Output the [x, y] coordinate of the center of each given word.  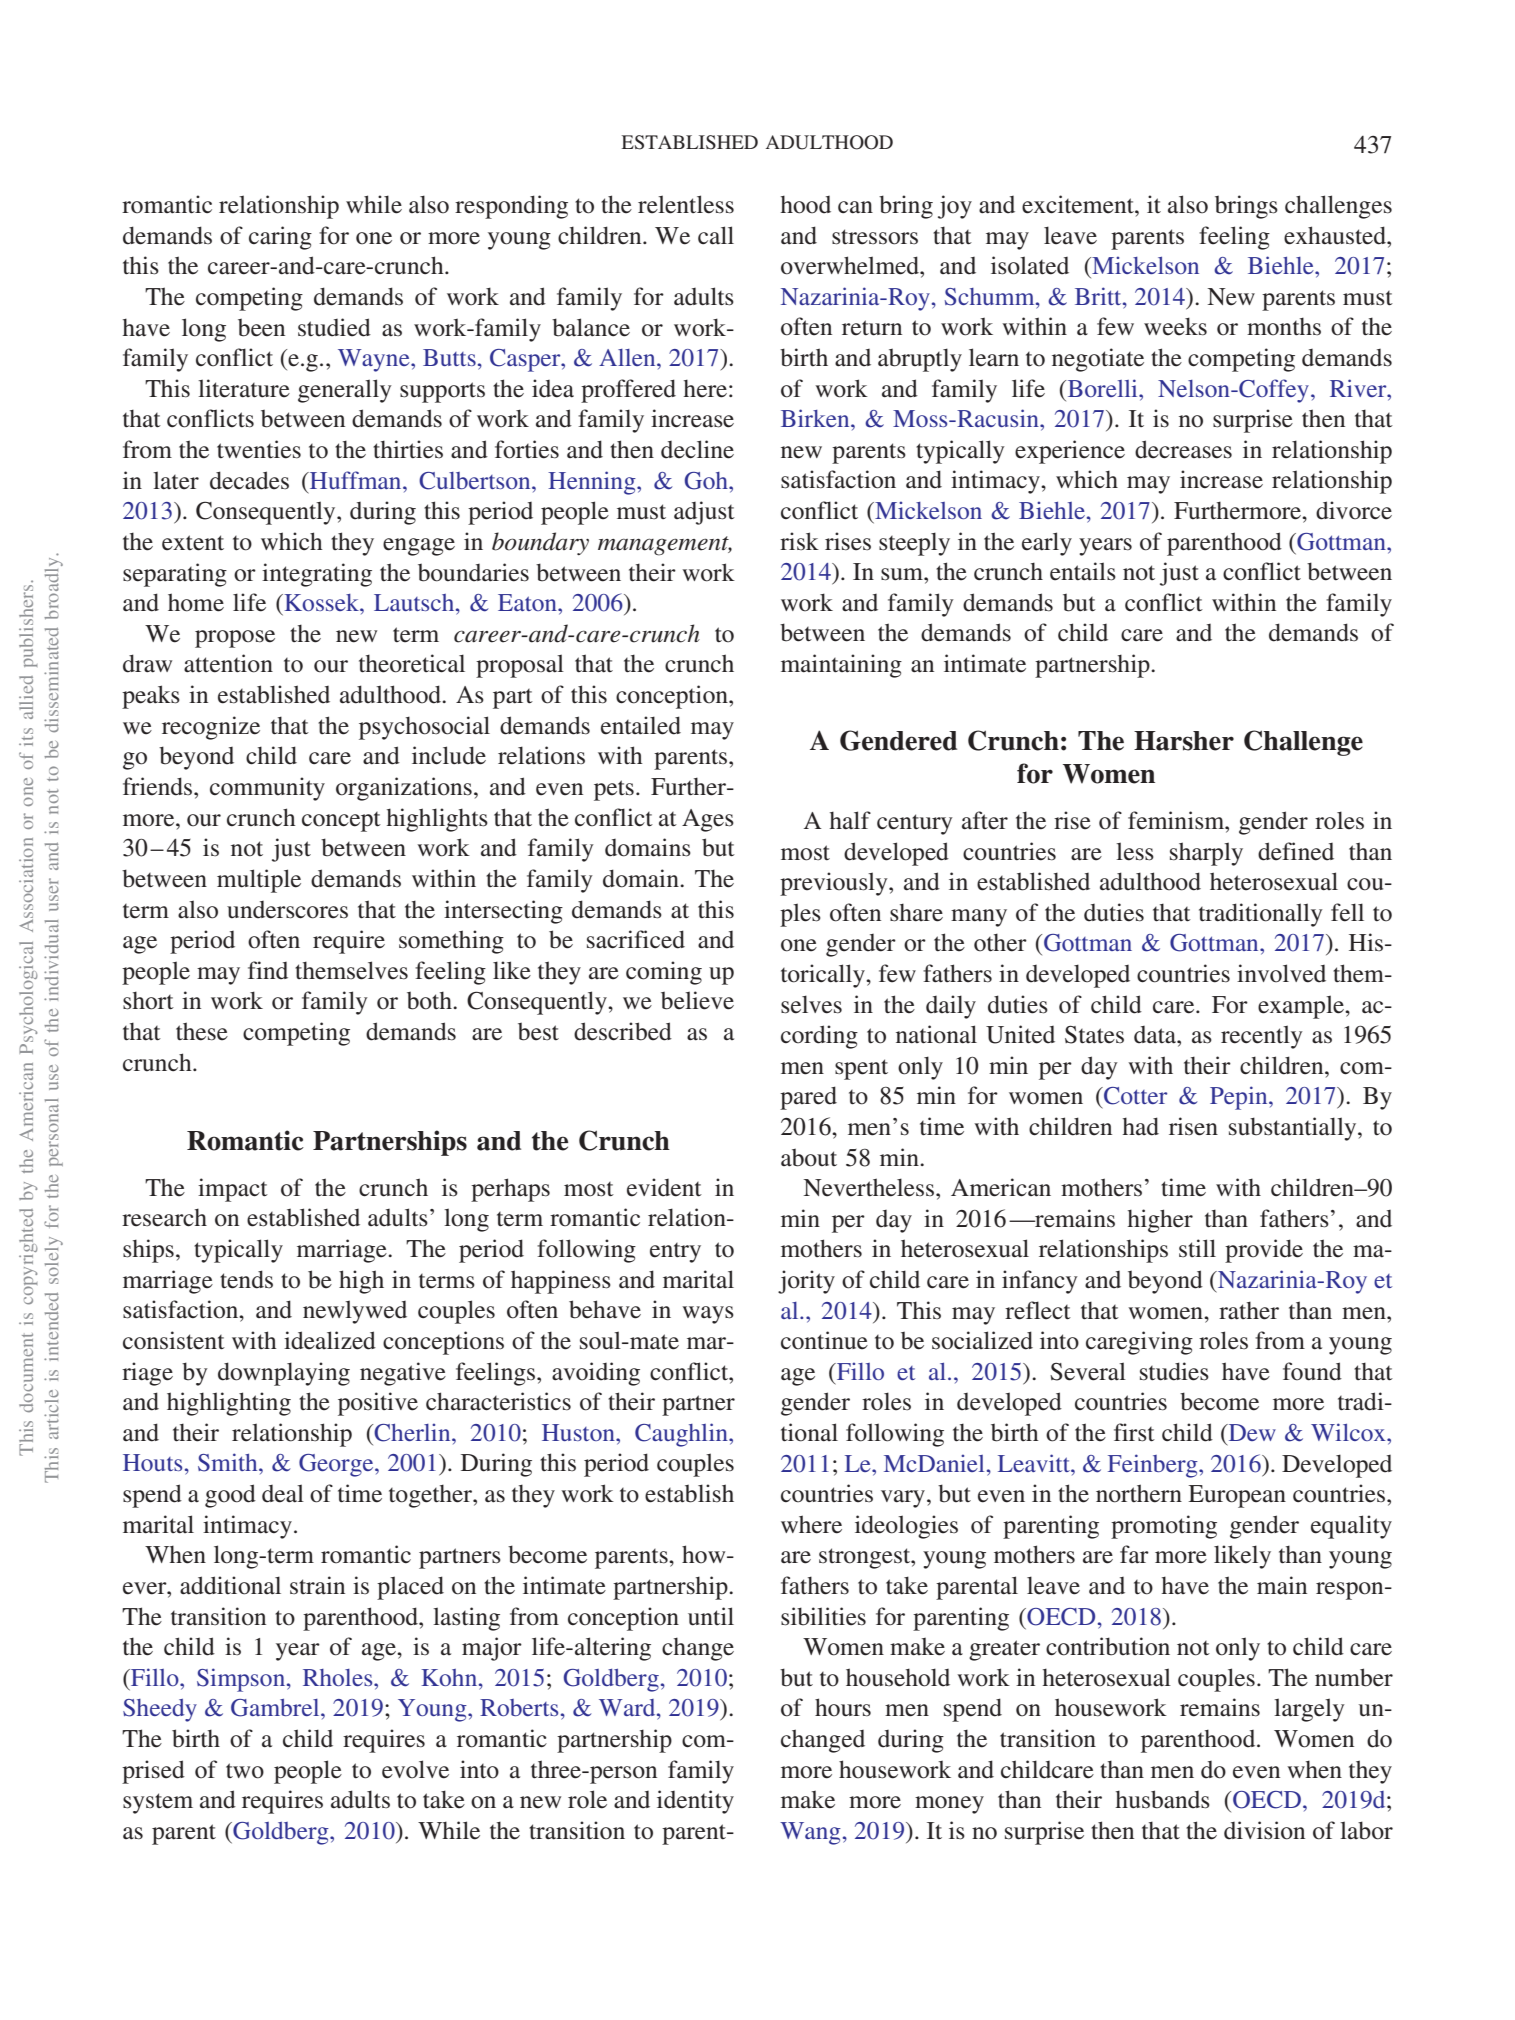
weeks [1175, 326]
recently [1262, 1037]
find [268, 970]
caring [280, 238]
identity [695, 1802]
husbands [1163, 1799]
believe [697, 1000]
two [245, 1771]
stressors [875, 237]
